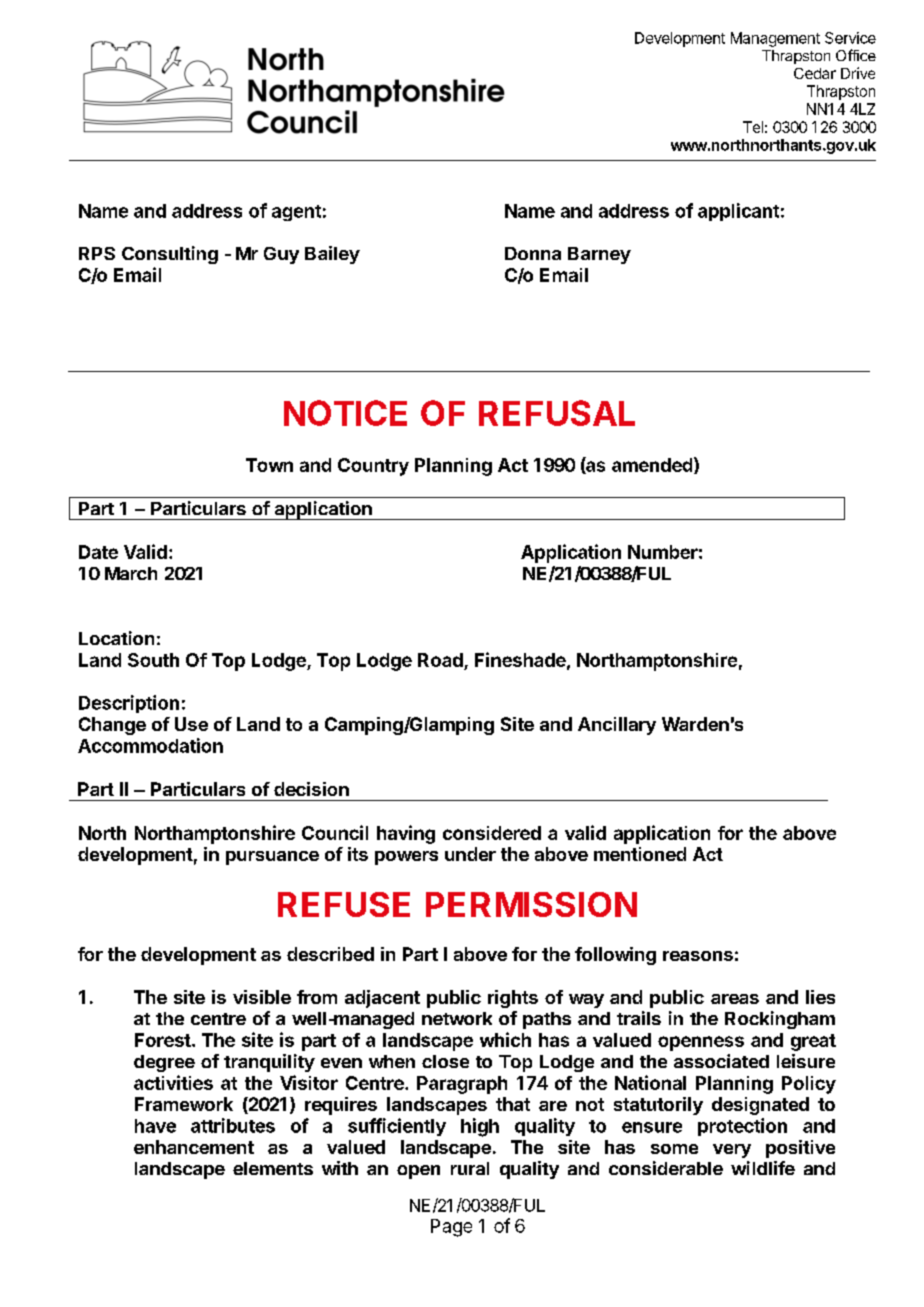 The image size is (924, 1307). I want to click on Donna, so click(533, 253).
